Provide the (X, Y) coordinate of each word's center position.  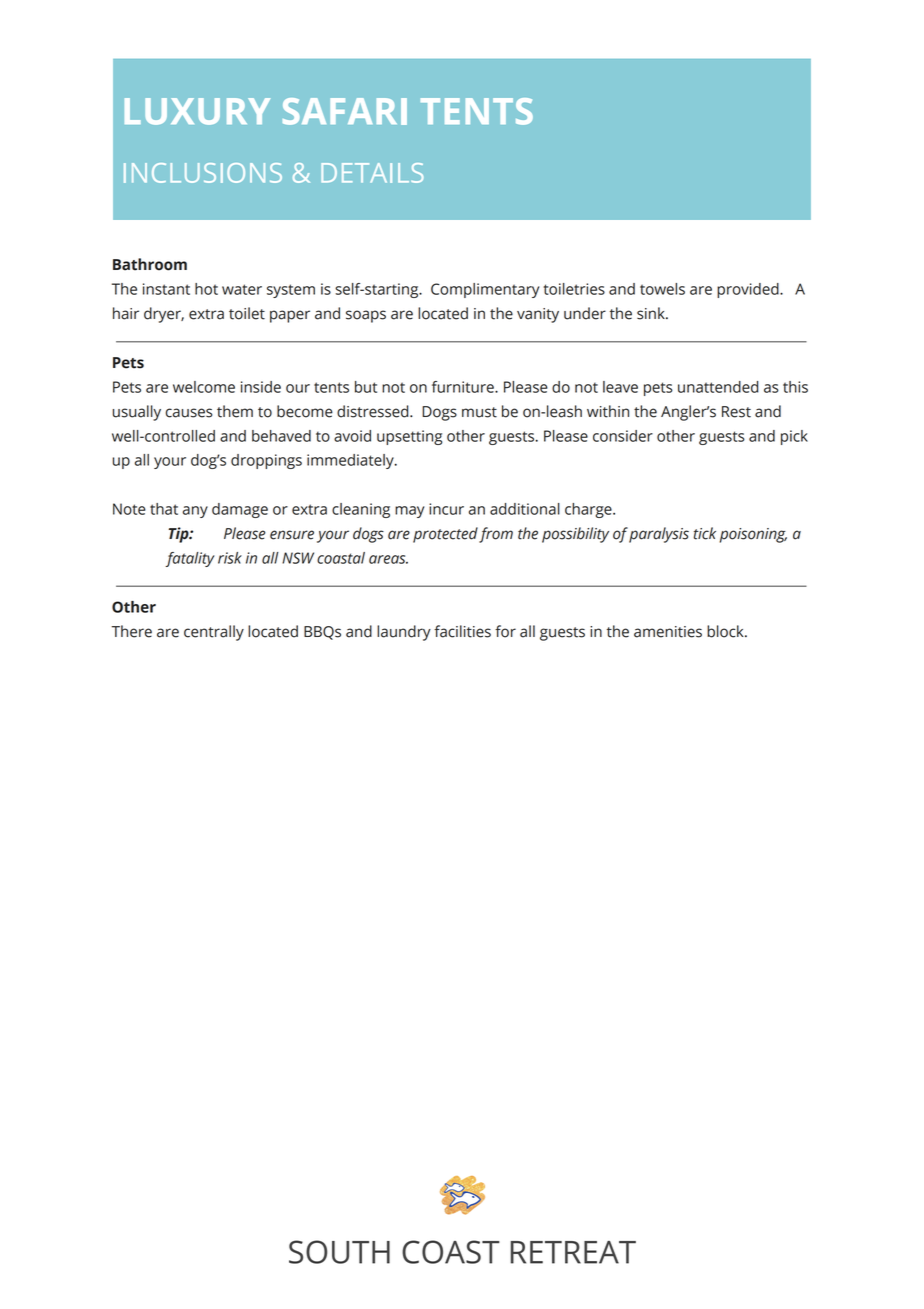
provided (749, 290)
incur (446, 509)
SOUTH (339, 1252)
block (726, 631)
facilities (462, 631)
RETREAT (573, 1252)
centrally (214, 633)
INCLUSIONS (203, 173)
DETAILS (372, 173)
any (195, 512)
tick (705, 533)
